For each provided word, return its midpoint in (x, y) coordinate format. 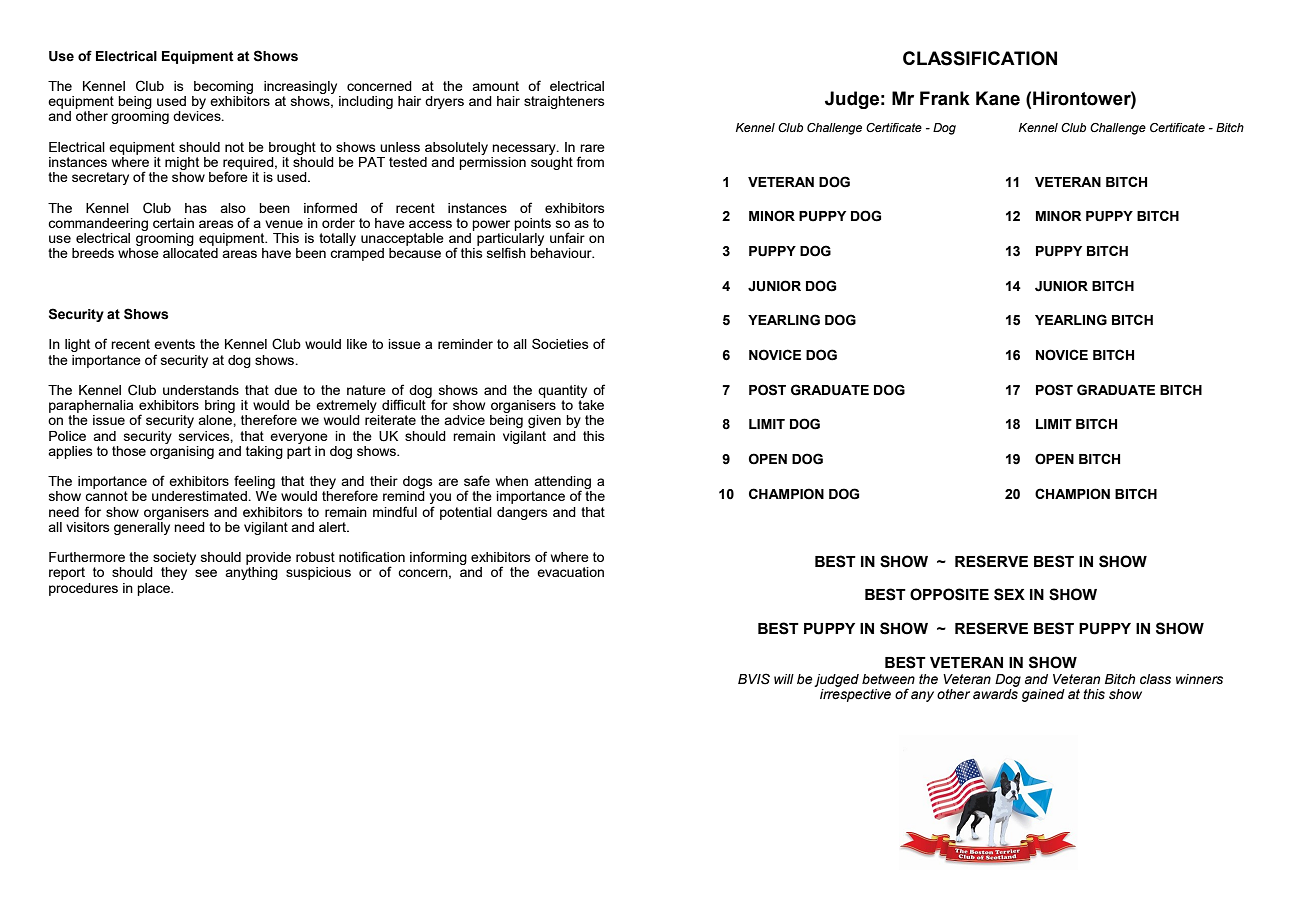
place (154, 589)
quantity (562, 391)
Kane (998, 98)
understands (201, 390)
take (591, 405)
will (784, 679)
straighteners (564, 102)
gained (1043, 695)
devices (198, 116)
